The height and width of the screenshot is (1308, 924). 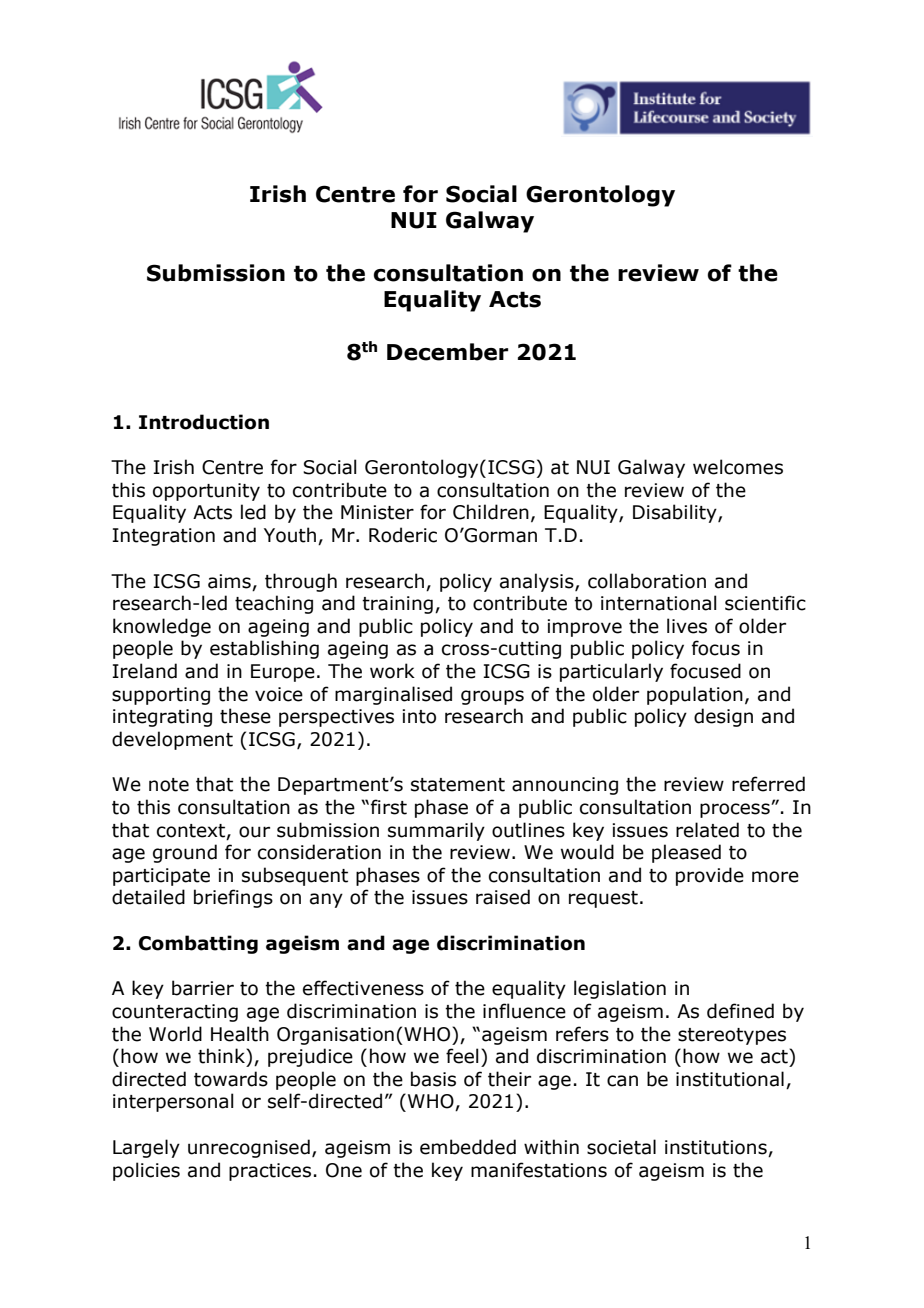 What do you see at coordinates (538, 582) in the screenshot?
I see `analysis` at bounding box center [538, 582].
